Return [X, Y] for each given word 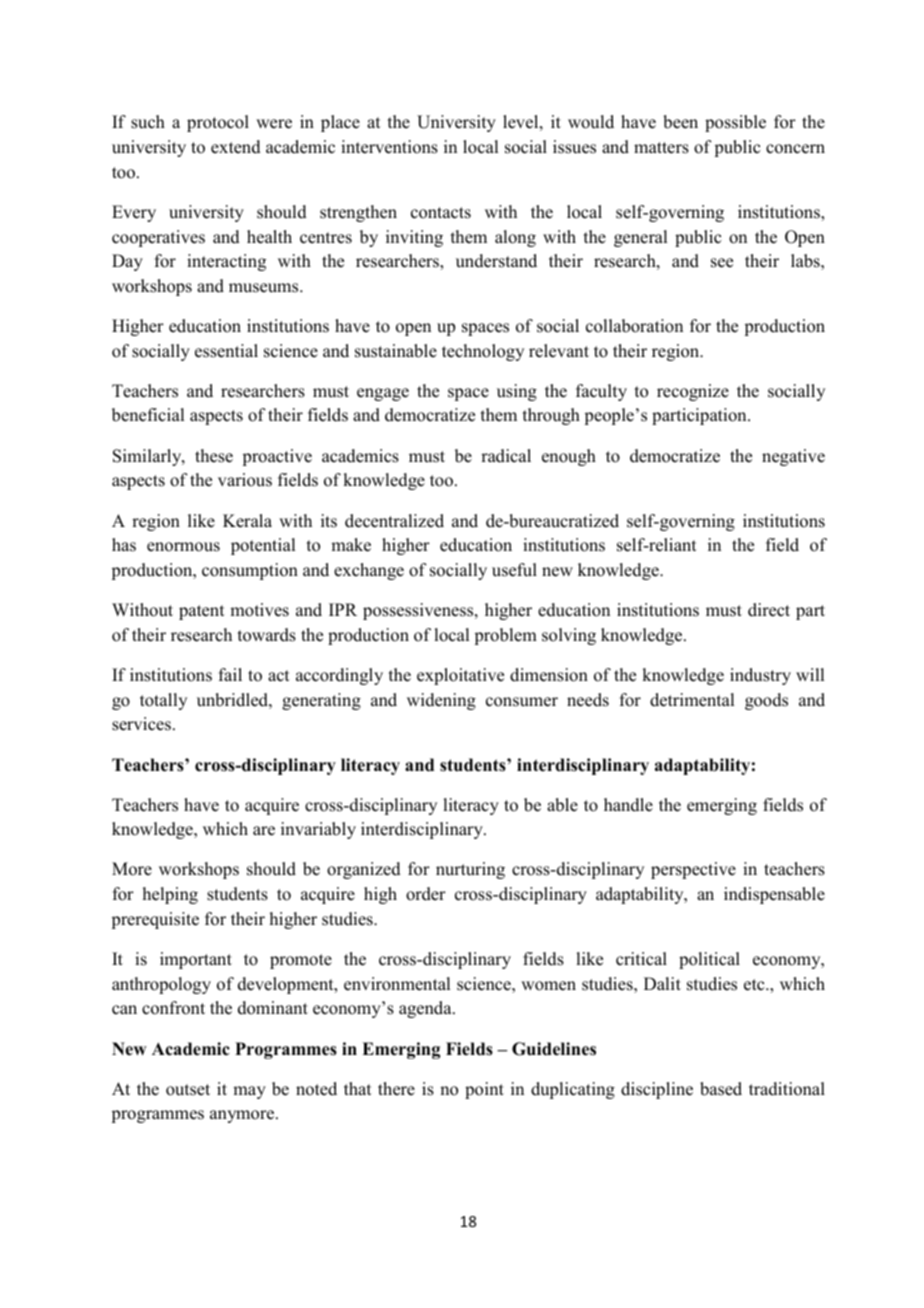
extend [236, 147]
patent [201, 612]
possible [735, 123]
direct [769, 610]
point [484, 1090]
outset [188, 1090]
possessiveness [419, 611]
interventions [389, 147]
